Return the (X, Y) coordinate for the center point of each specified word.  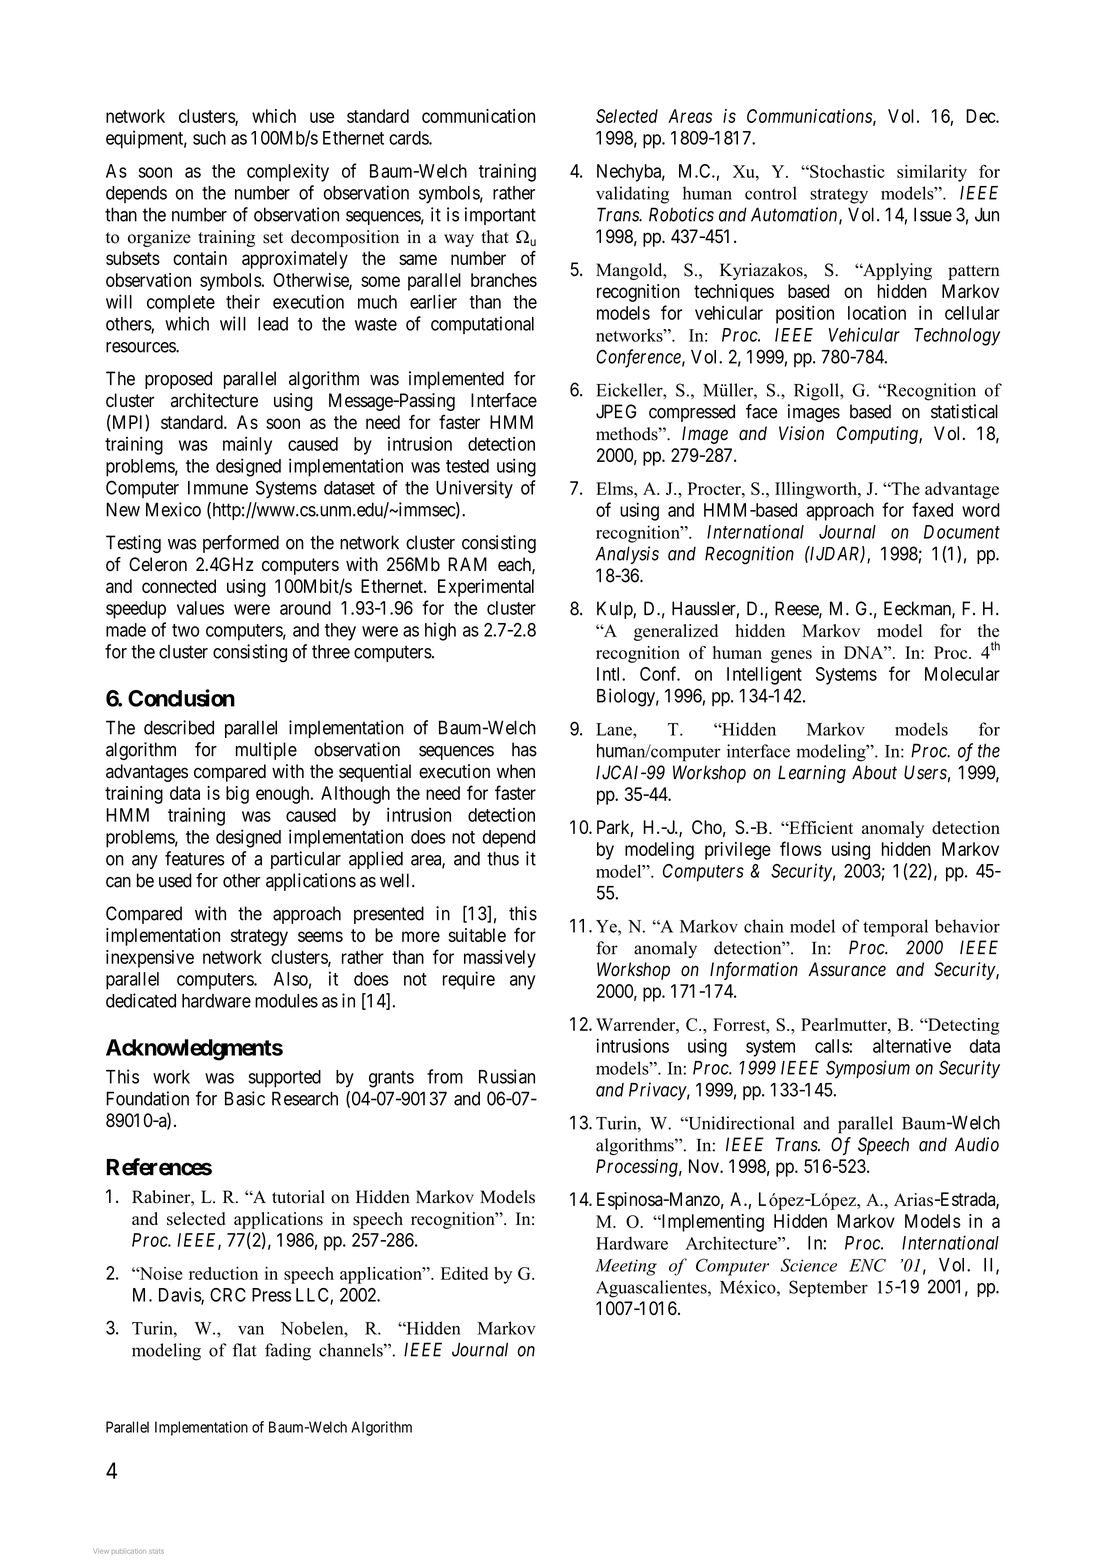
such (209, 138)
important (500, 216)
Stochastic (846, 171)
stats (156, 1551)
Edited (464, 1273)
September (828, 1288)
